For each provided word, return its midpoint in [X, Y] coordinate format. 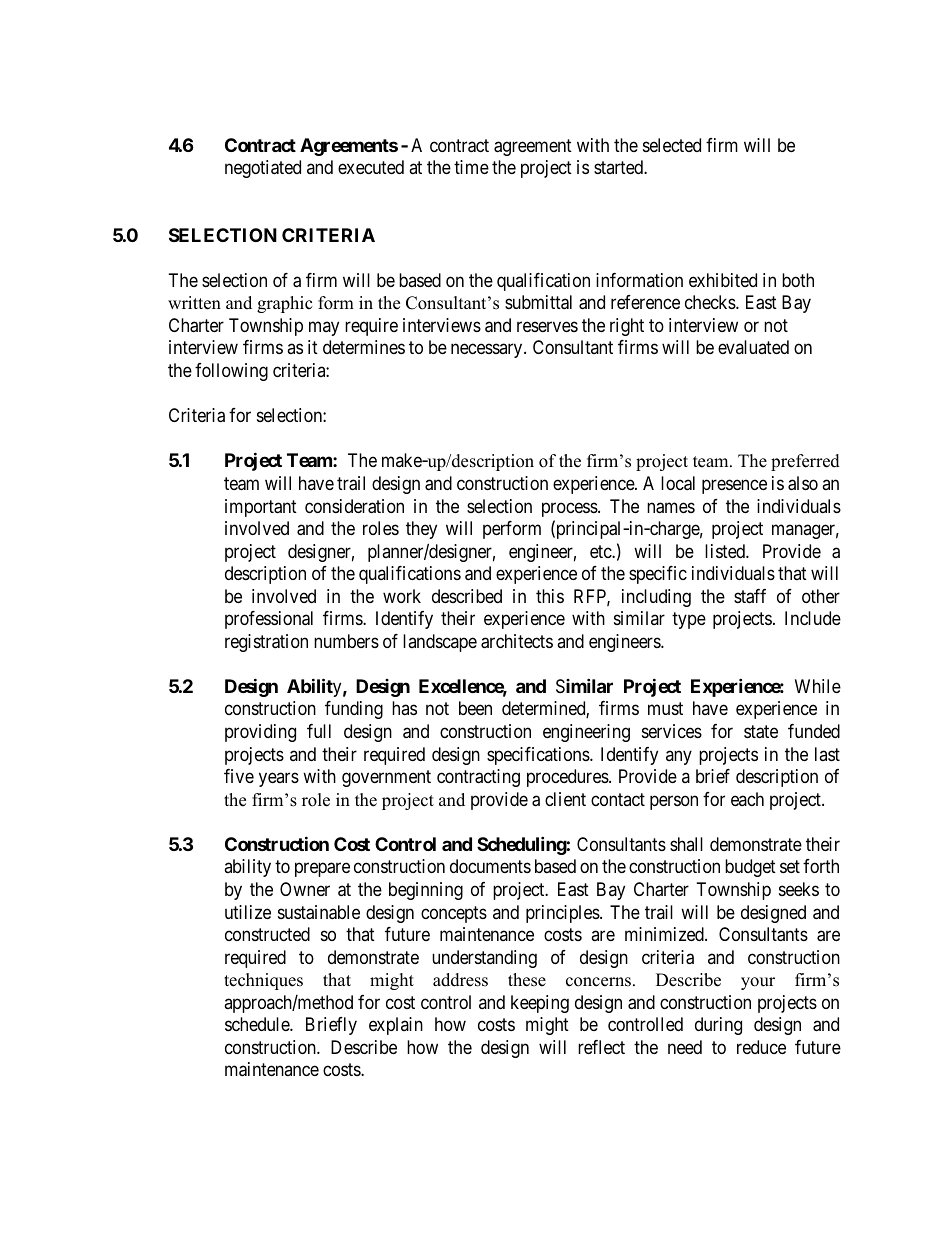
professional [269, 620]
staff [750, 596]
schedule [258, 1024]
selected [672, 145]
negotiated [263, 169]
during [718, 1026]
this [550, 596]
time [471, 167]
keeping [540, 1004]
